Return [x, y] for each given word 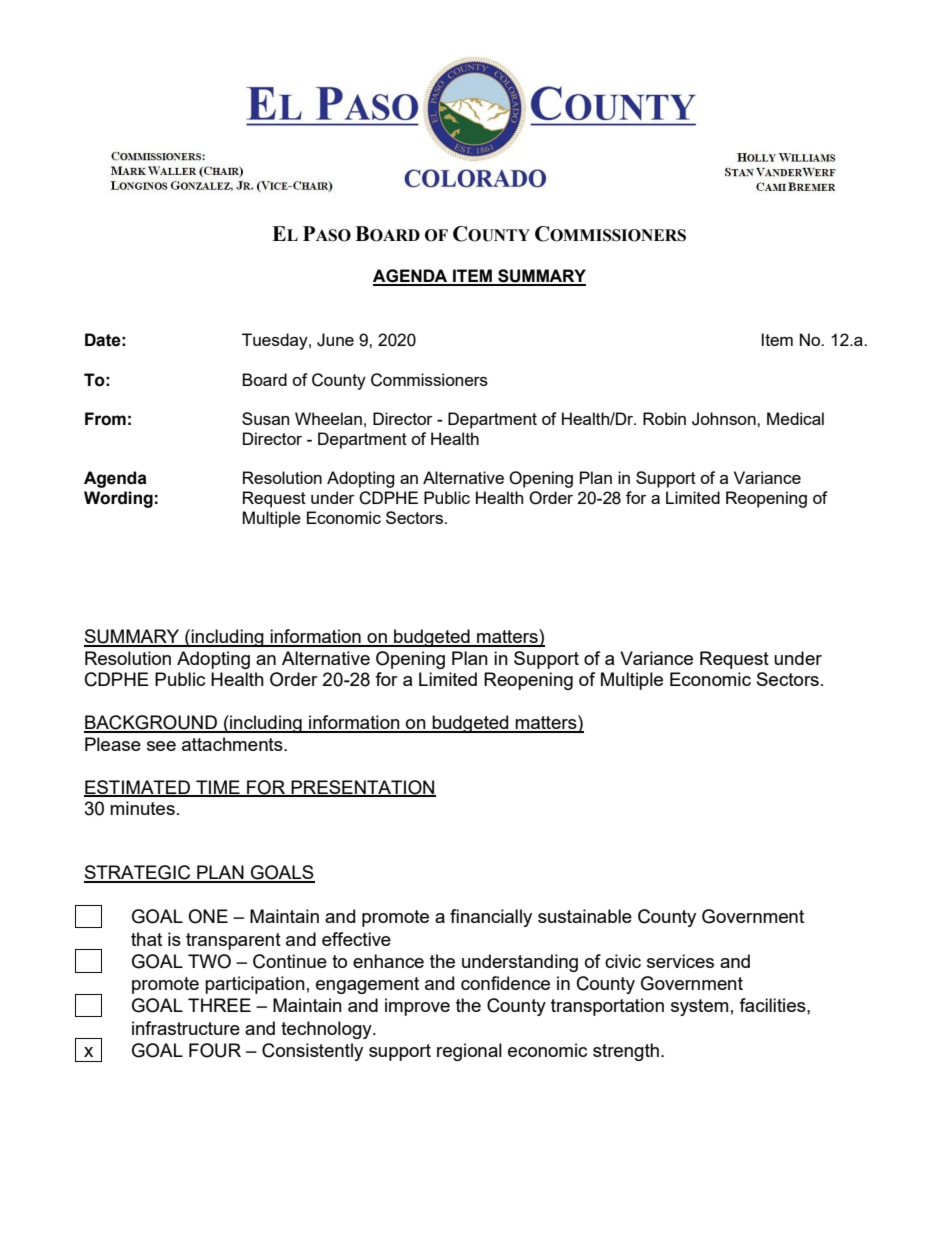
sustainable [585, 916]
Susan [265, 418]
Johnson [725, 419]
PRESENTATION [362, 788]
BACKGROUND [151, 723]
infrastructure [186, 1028]
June [335, 340]
